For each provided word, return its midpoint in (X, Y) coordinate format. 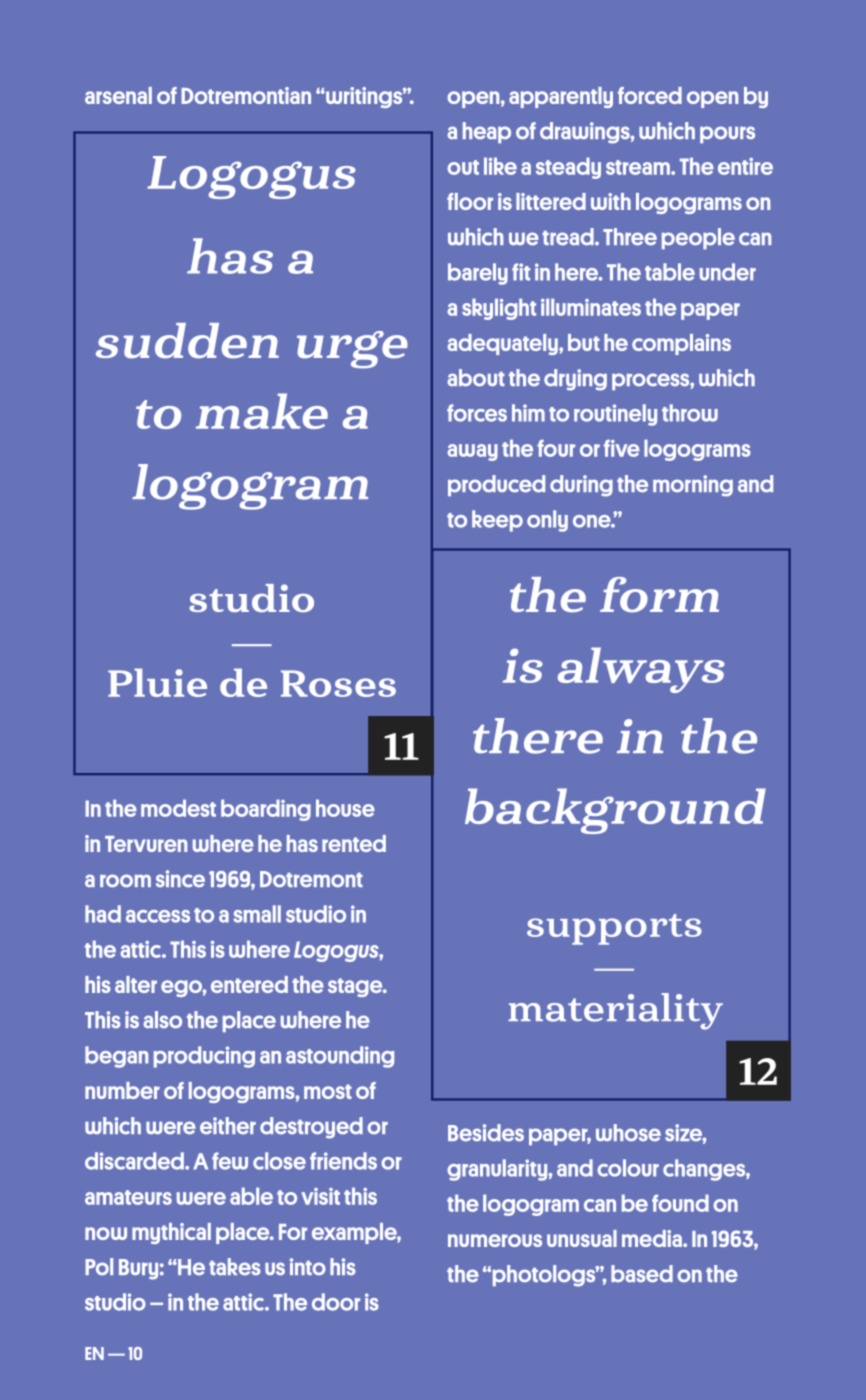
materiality (615, 1011)
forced (650, 95)
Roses (338, 683)
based (642, 1274)
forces (477, 413)
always (641, 670)
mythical (171, 1233)
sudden (187, 341)
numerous (495, 1240)
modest (178, 808)
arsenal (118, 95)
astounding (340, 1057)
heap (487, 132)
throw (690, 413)
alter (136, 984)
